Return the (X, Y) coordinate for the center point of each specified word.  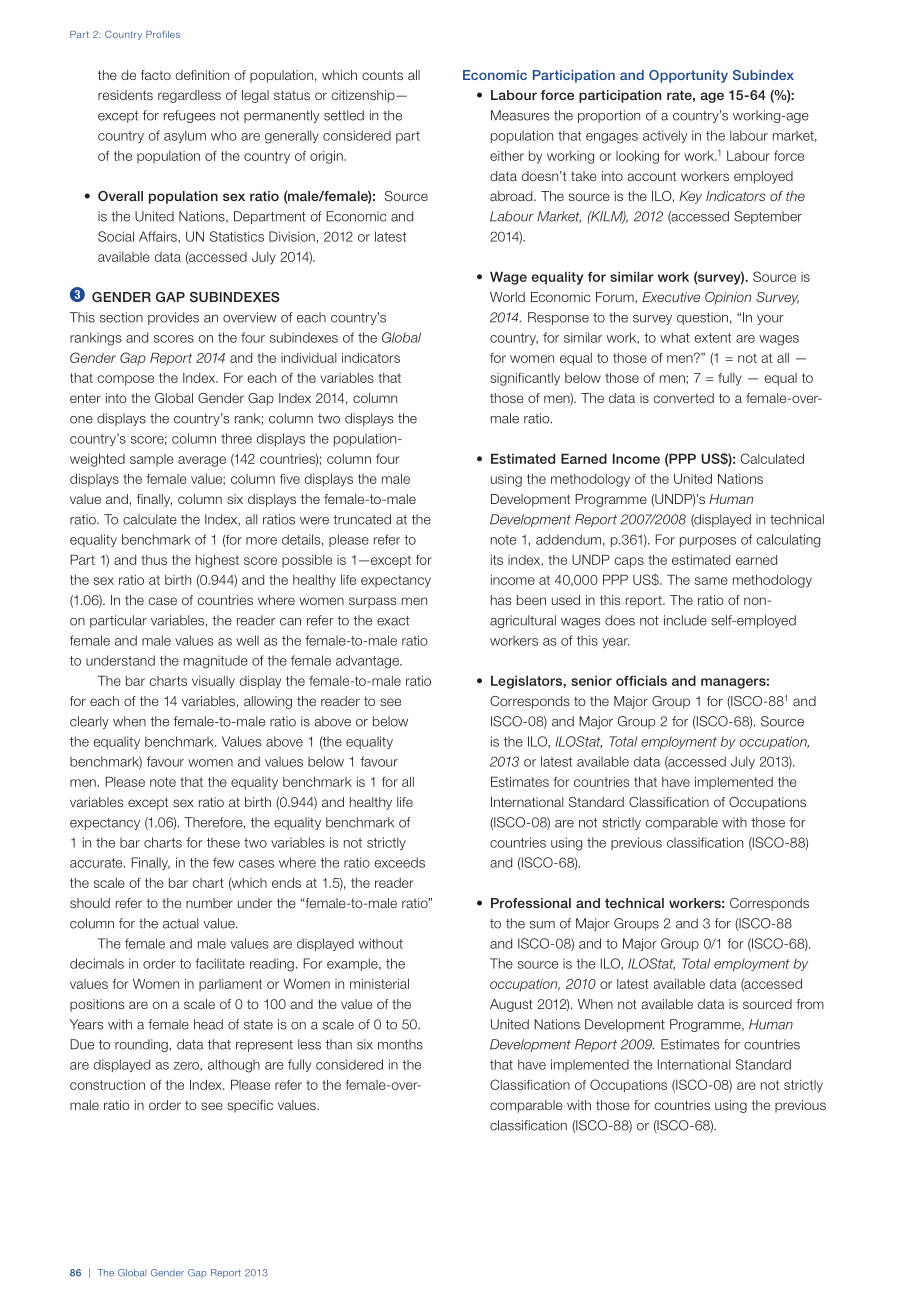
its (497, 560)
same (711, 581)
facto (156, 75)
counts (382, 75)
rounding (141, 1045)
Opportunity (688, 76)
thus (154, 560)
